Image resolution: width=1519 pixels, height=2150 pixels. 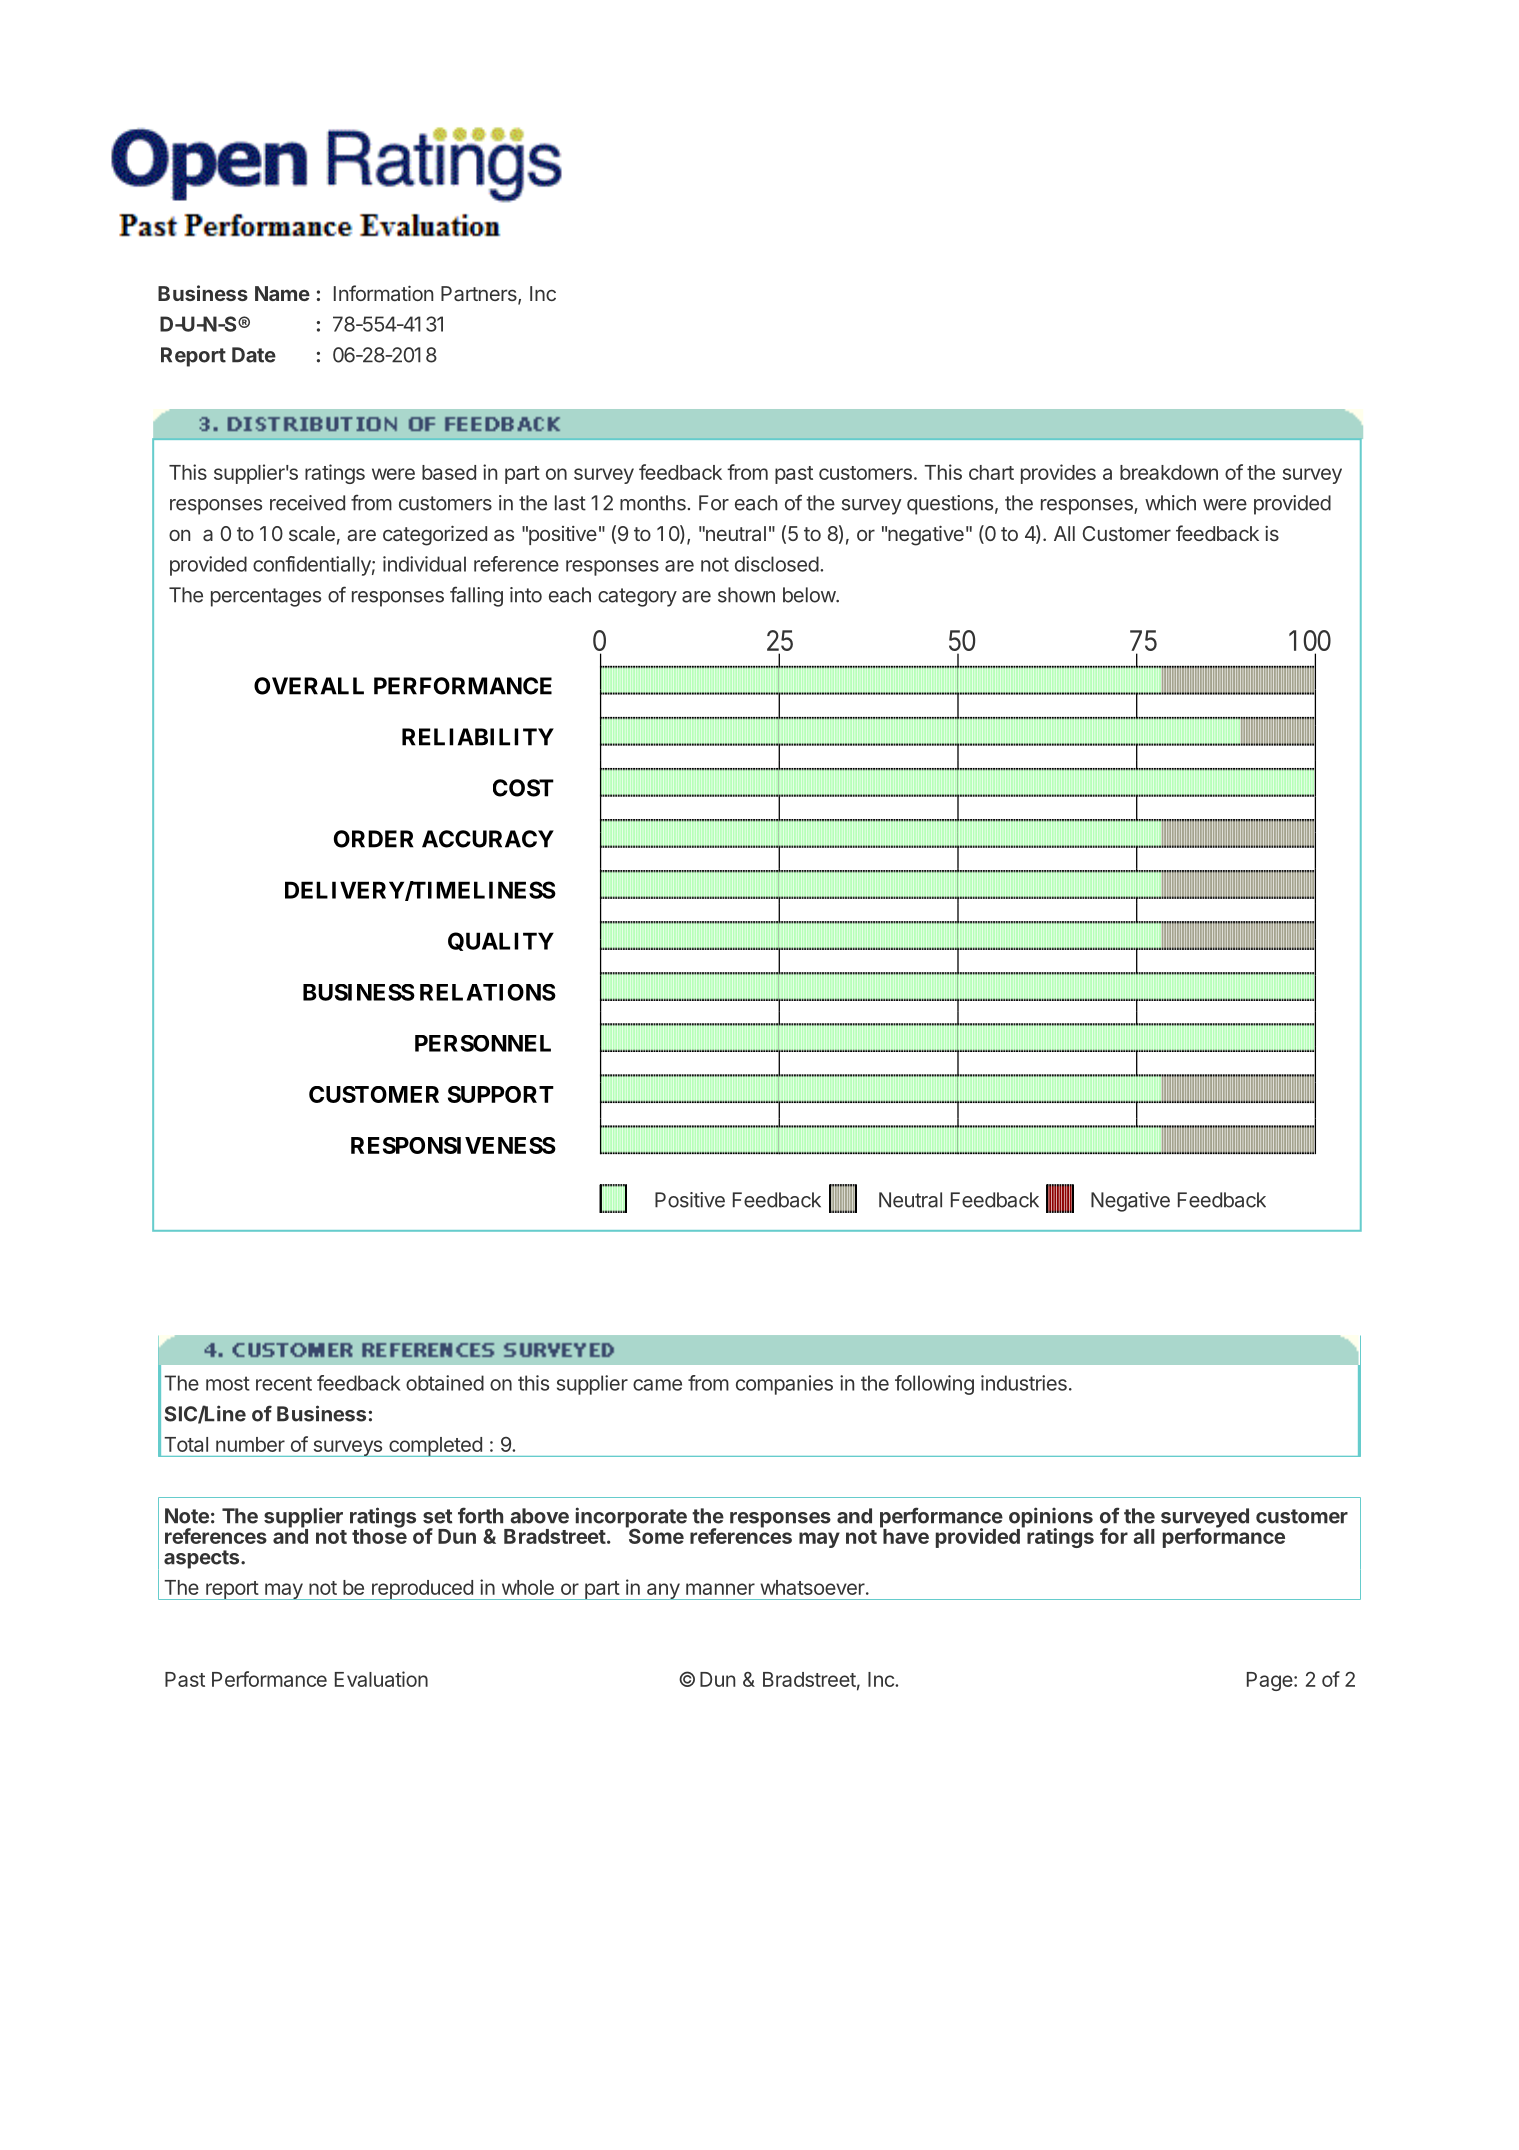 I want to click on ORDER, so click(x=374, y=839).
